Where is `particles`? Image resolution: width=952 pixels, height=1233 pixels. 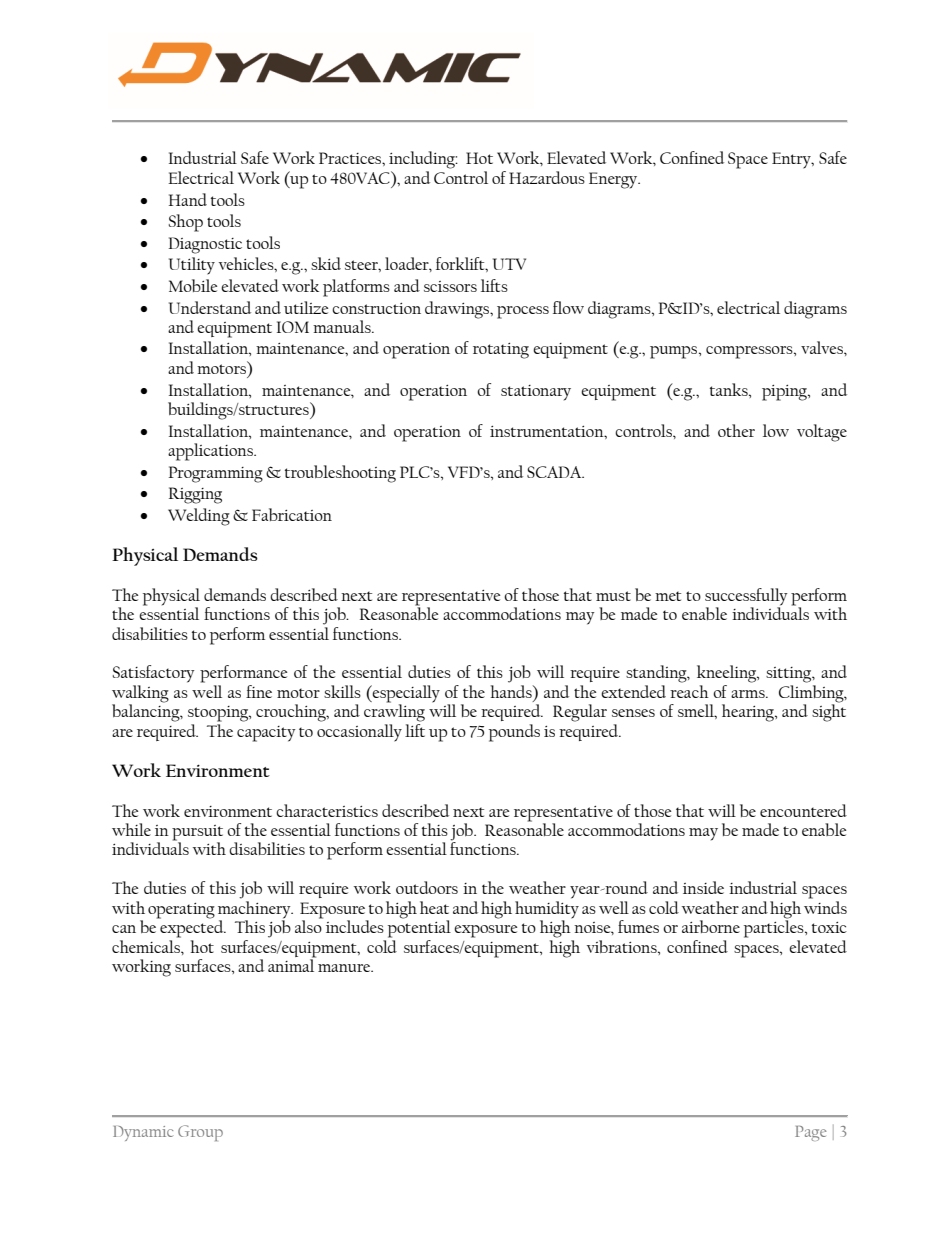 particles is located at coordinates (775, 928).
